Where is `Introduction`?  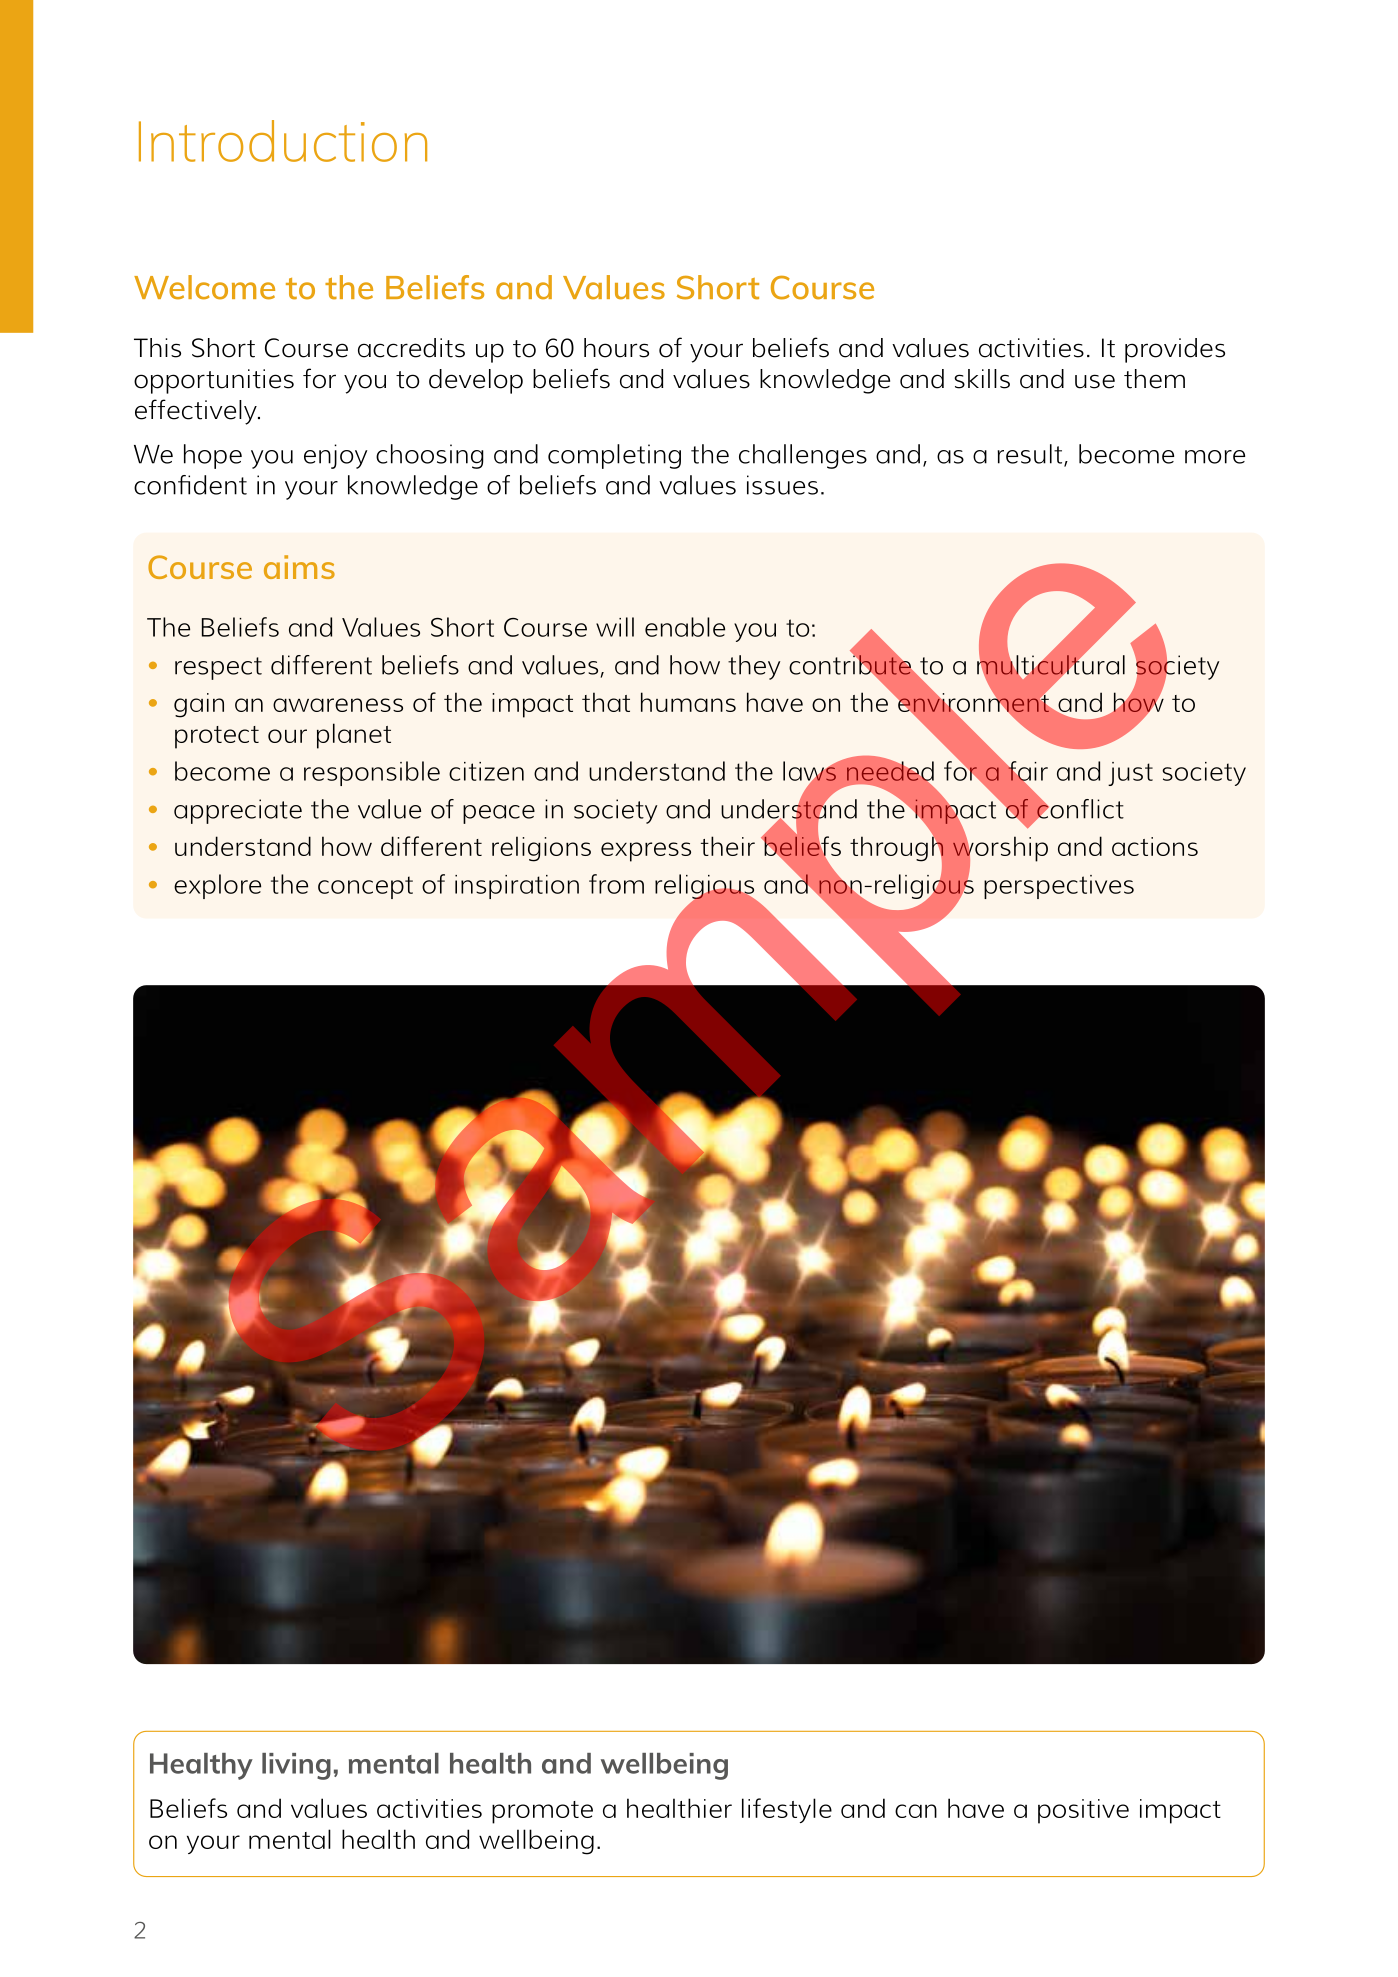
Introduction is located at coordinates (283, 141).
